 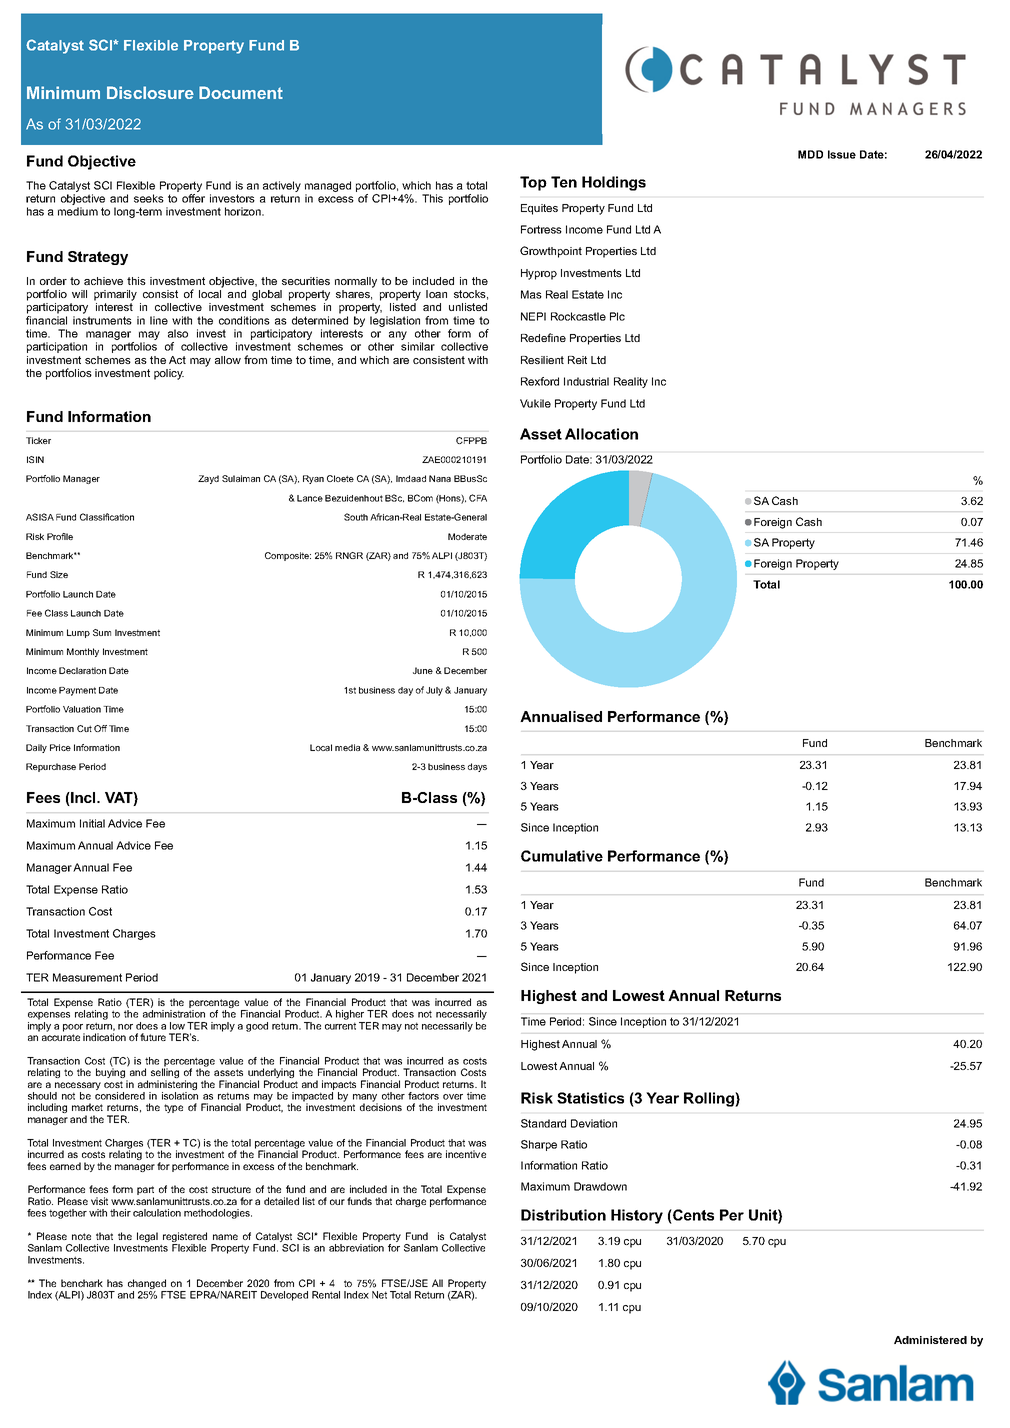 What do you see at coordinates (467, 536) in the screenshot?
I see `Moderate` at bounding box center [467, 536].
